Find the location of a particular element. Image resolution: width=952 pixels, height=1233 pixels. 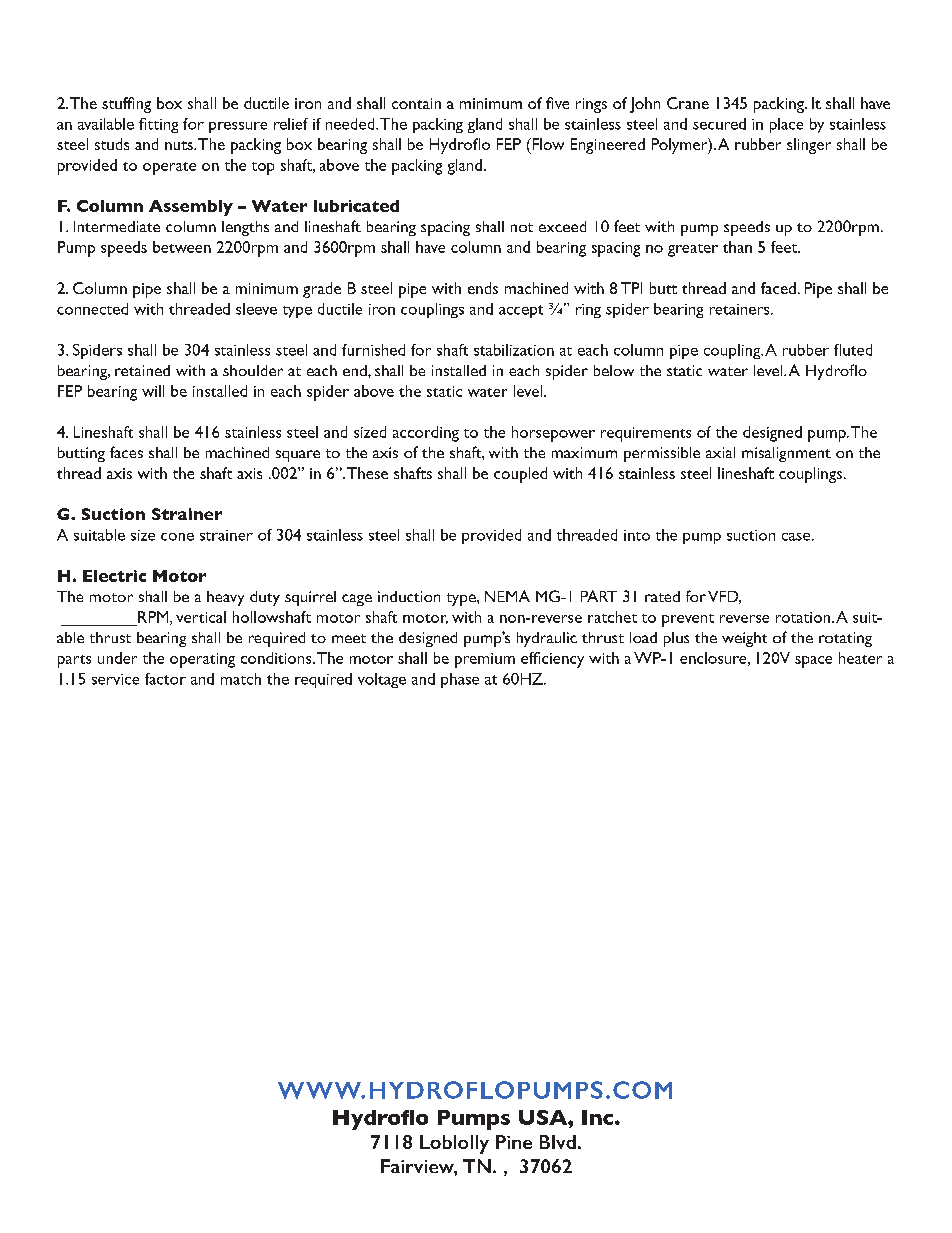

stabilization is located at coordinates (514, 350).
